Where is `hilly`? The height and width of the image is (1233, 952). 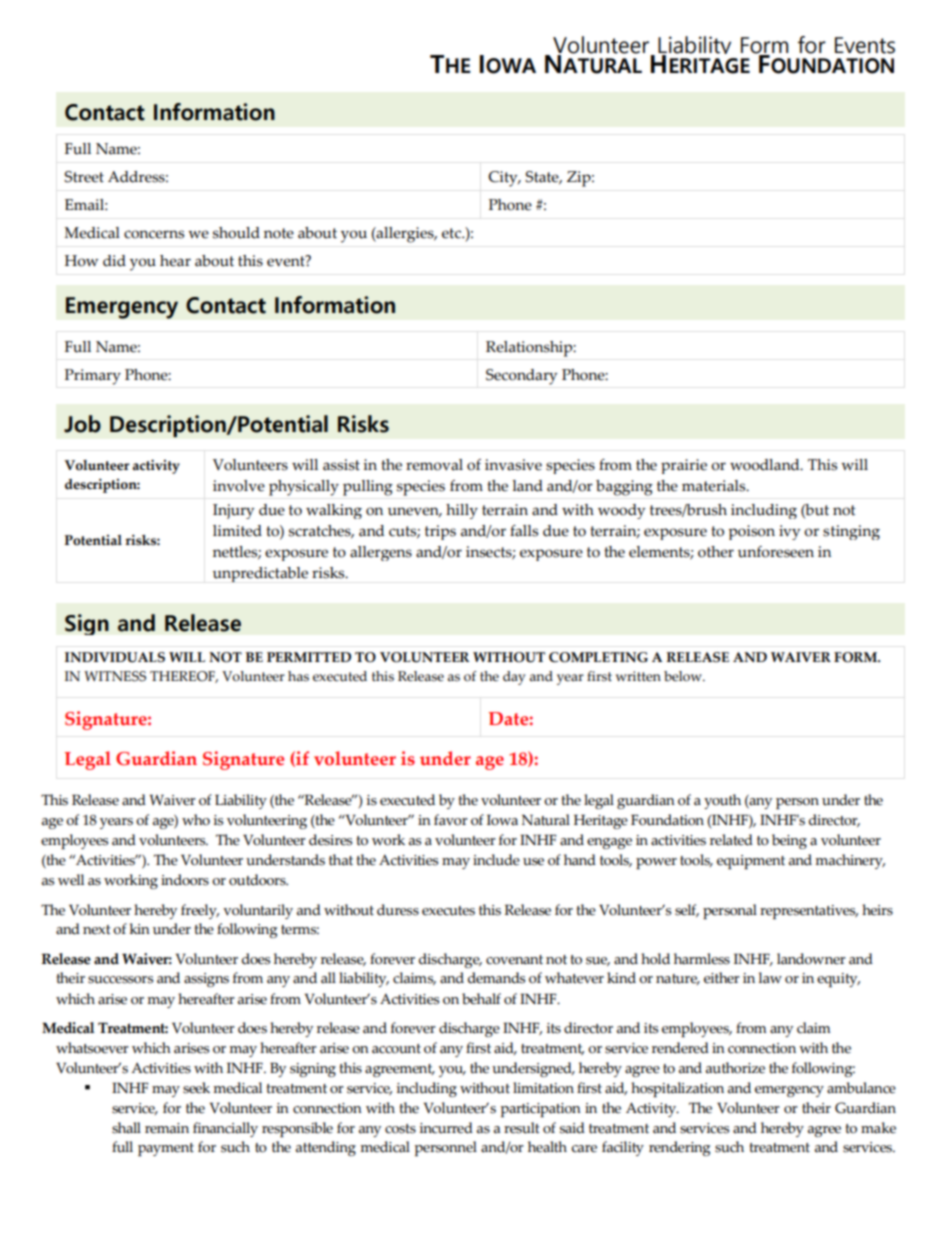
hilly is located at coordinates (462, 511).
